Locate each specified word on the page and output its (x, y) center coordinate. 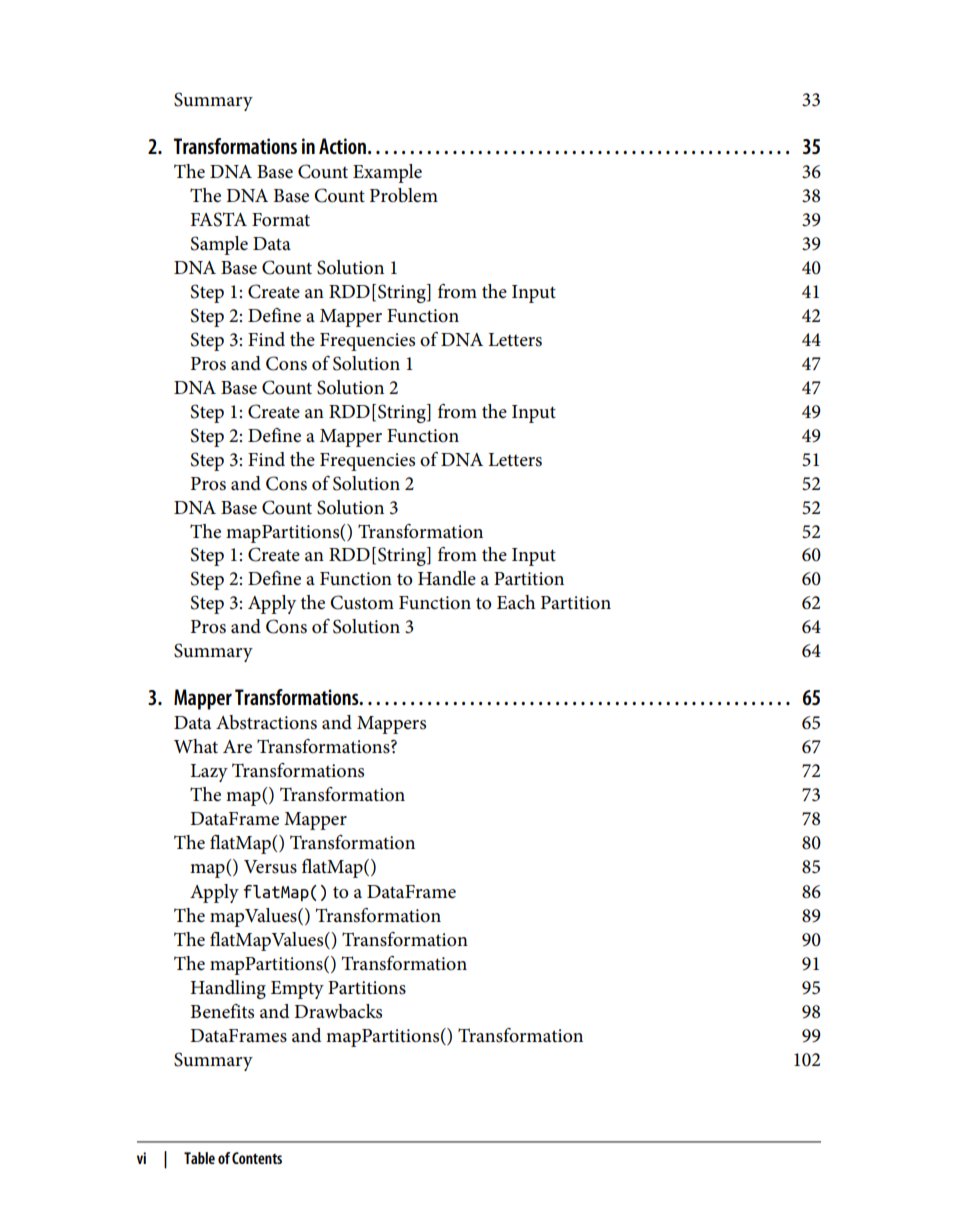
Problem (404, 195)
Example (387, 173)
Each (516, 602)
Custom (362, 602)
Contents (257, 1158)
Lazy (209, 773)
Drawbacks (338, 1011)
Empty (297, 990)
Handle (447, 578)
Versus (270, 867)
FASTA (219, 219)
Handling (228, 989)
